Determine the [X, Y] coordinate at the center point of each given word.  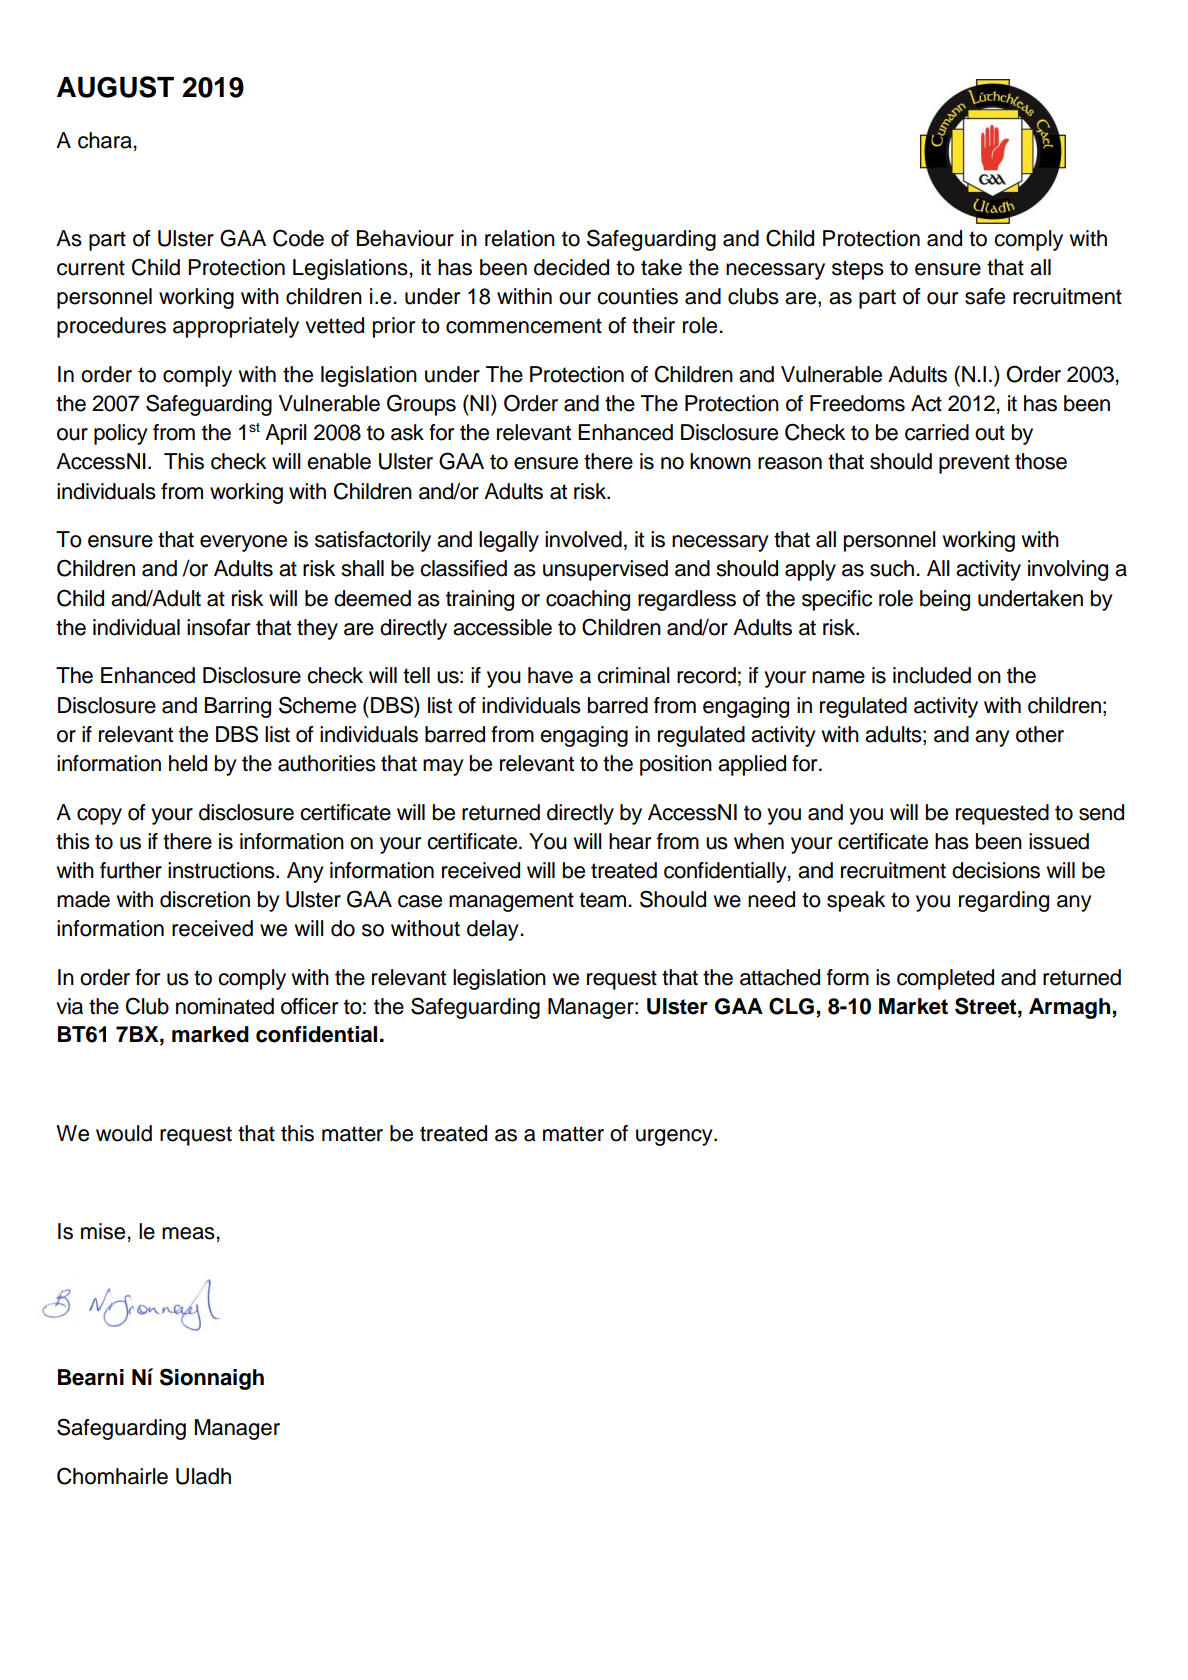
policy [121, 434]
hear [630, 841]
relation [520, 238]
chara [105, 140]
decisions [996, 870]
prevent [974, 464]
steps [858, 270]
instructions [222, 870]
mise [103, 1231]
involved [583, 539]
